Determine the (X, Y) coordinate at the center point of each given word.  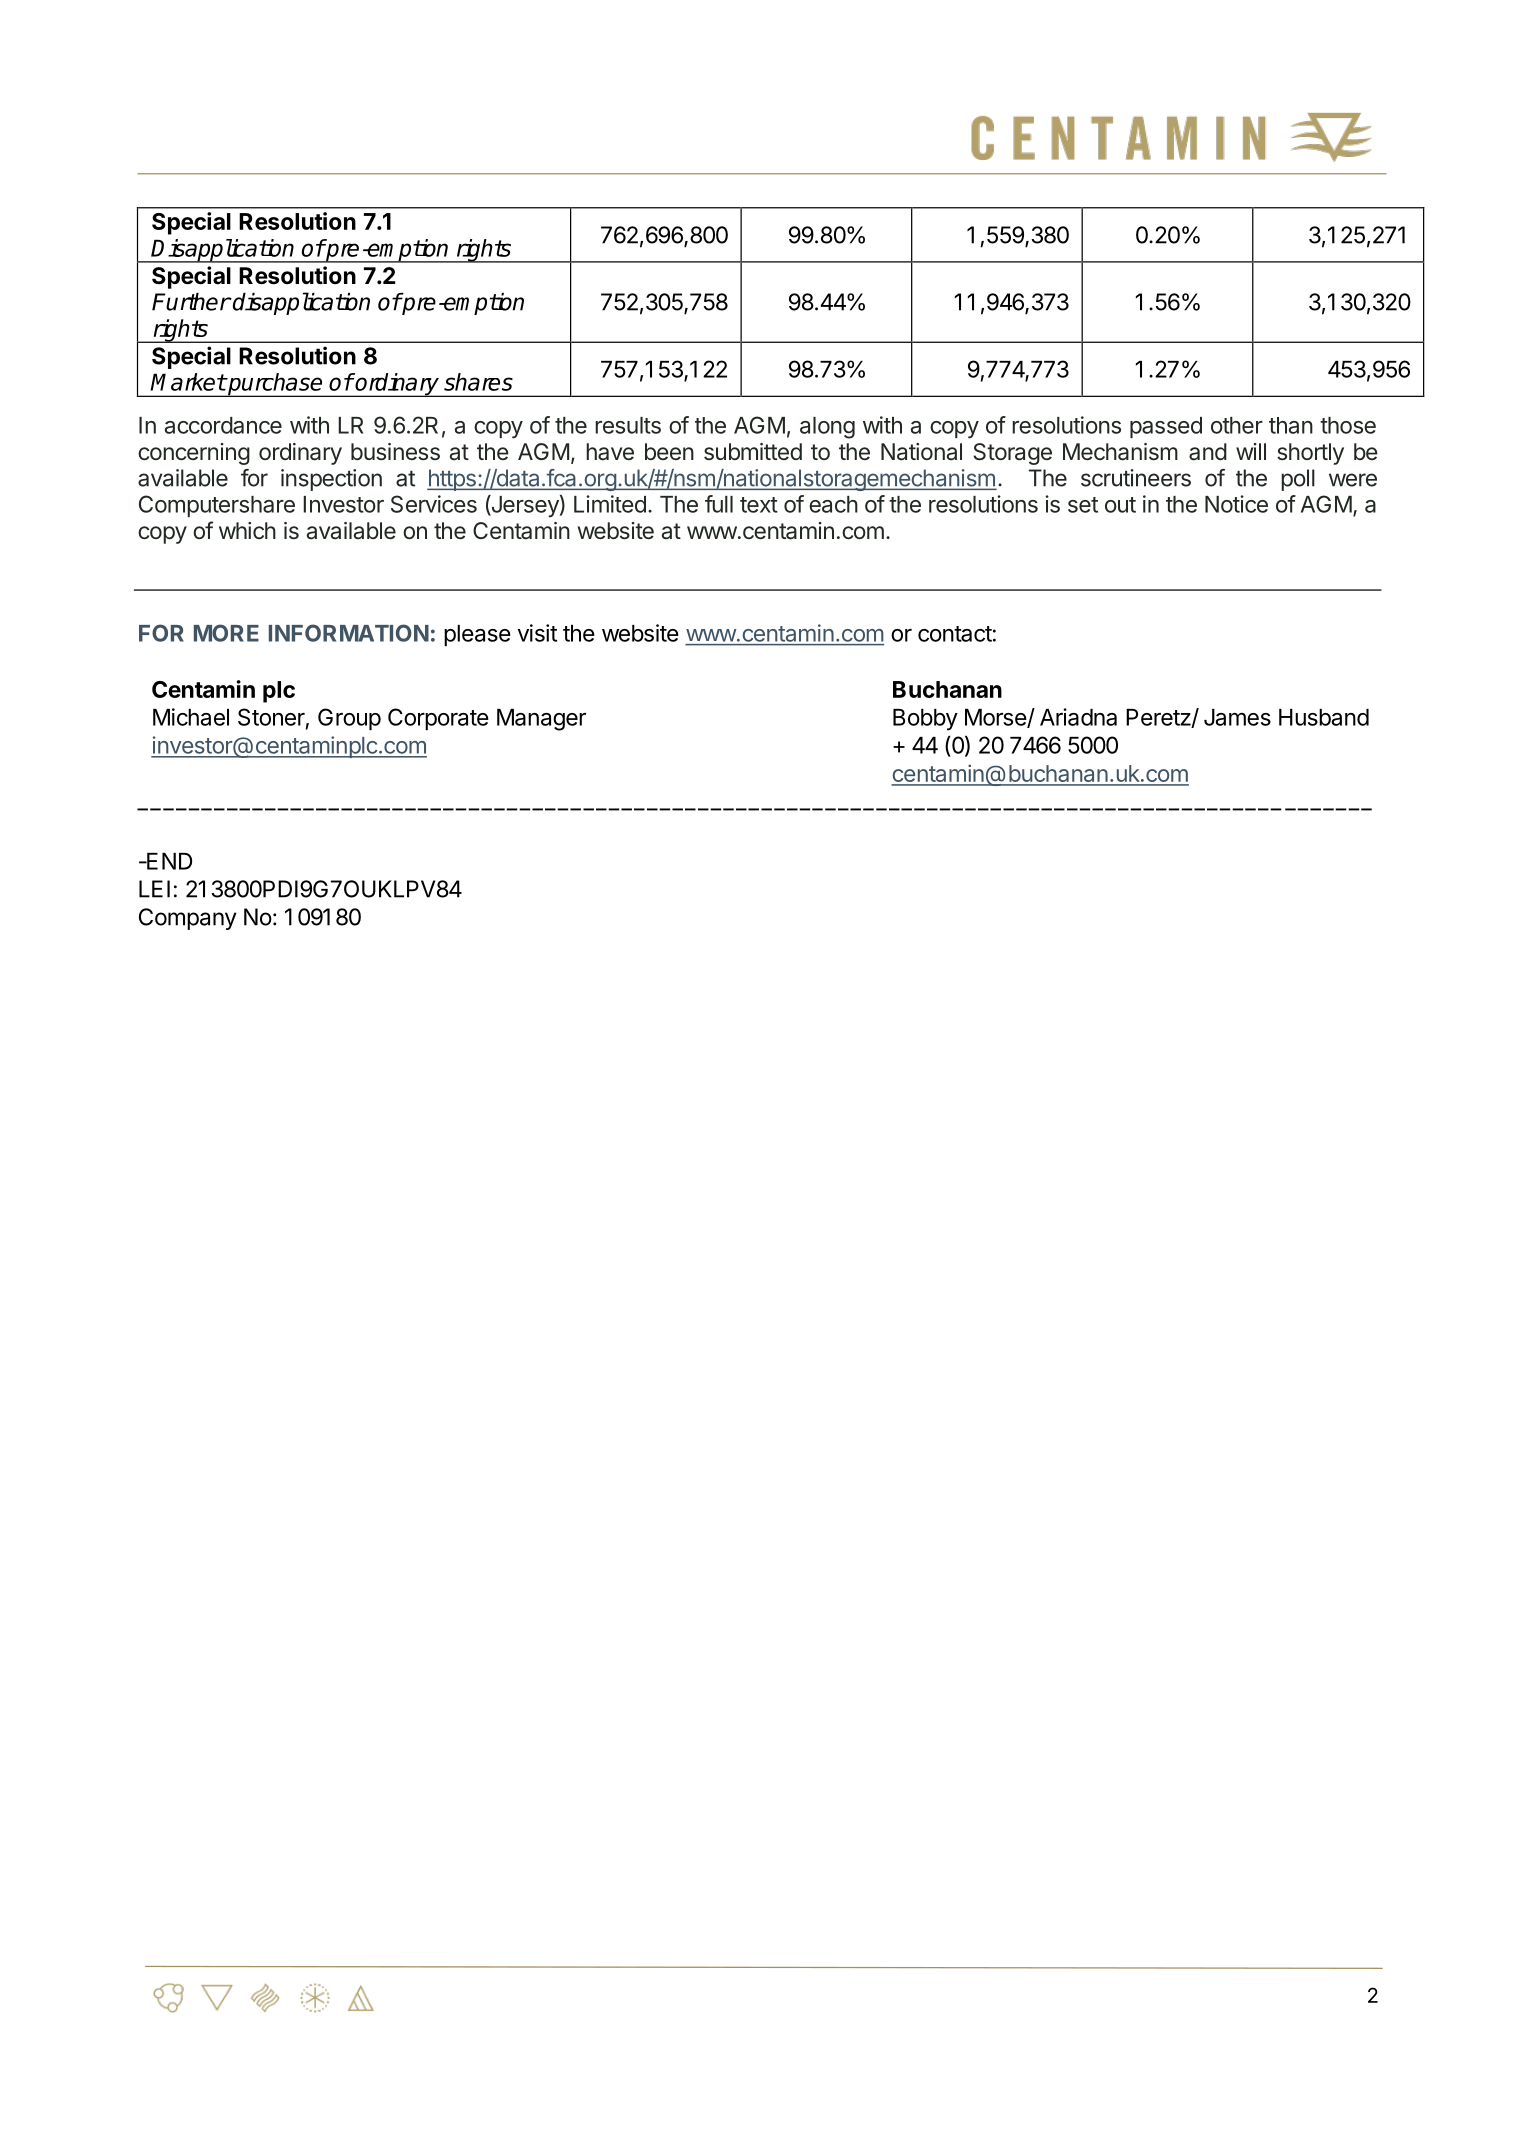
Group (349, 719)
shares (478, 382)
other (1237, 425)
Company (188, 919)
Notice (1236, 504)
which (247, 530)
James (1237, 717)
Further (191, 302)
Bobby (925, 720)
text (759, 505)
